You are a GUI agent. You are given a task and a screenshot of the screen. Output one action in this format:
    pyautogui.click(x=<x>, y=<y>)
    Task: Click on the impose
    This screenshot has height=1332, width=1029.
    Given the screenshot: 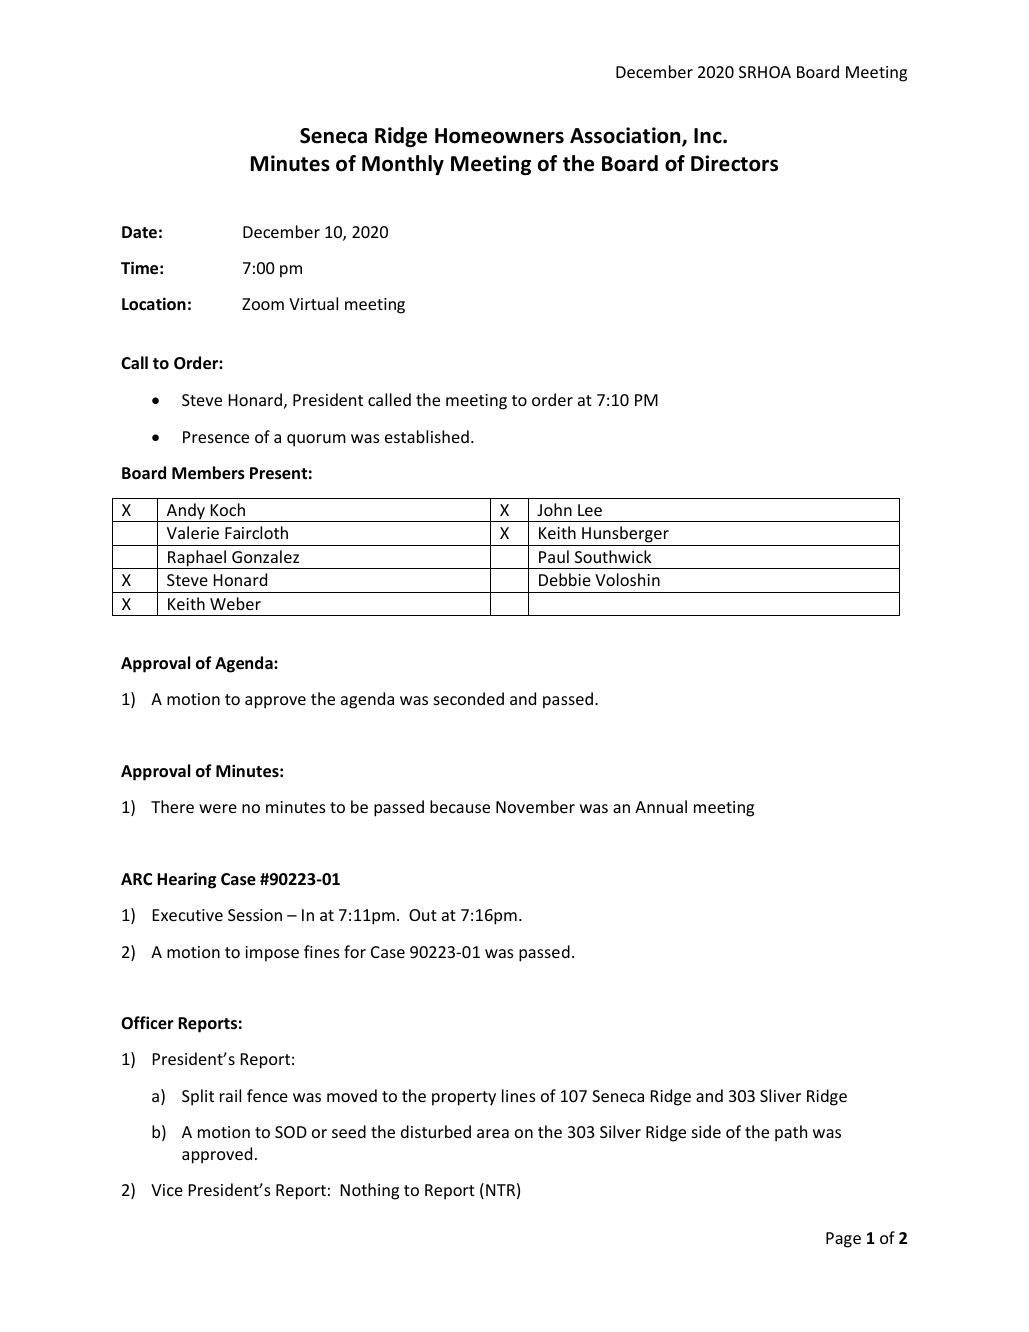 What is the action you would take?
    pyautogui.click(x=272, y=954)
